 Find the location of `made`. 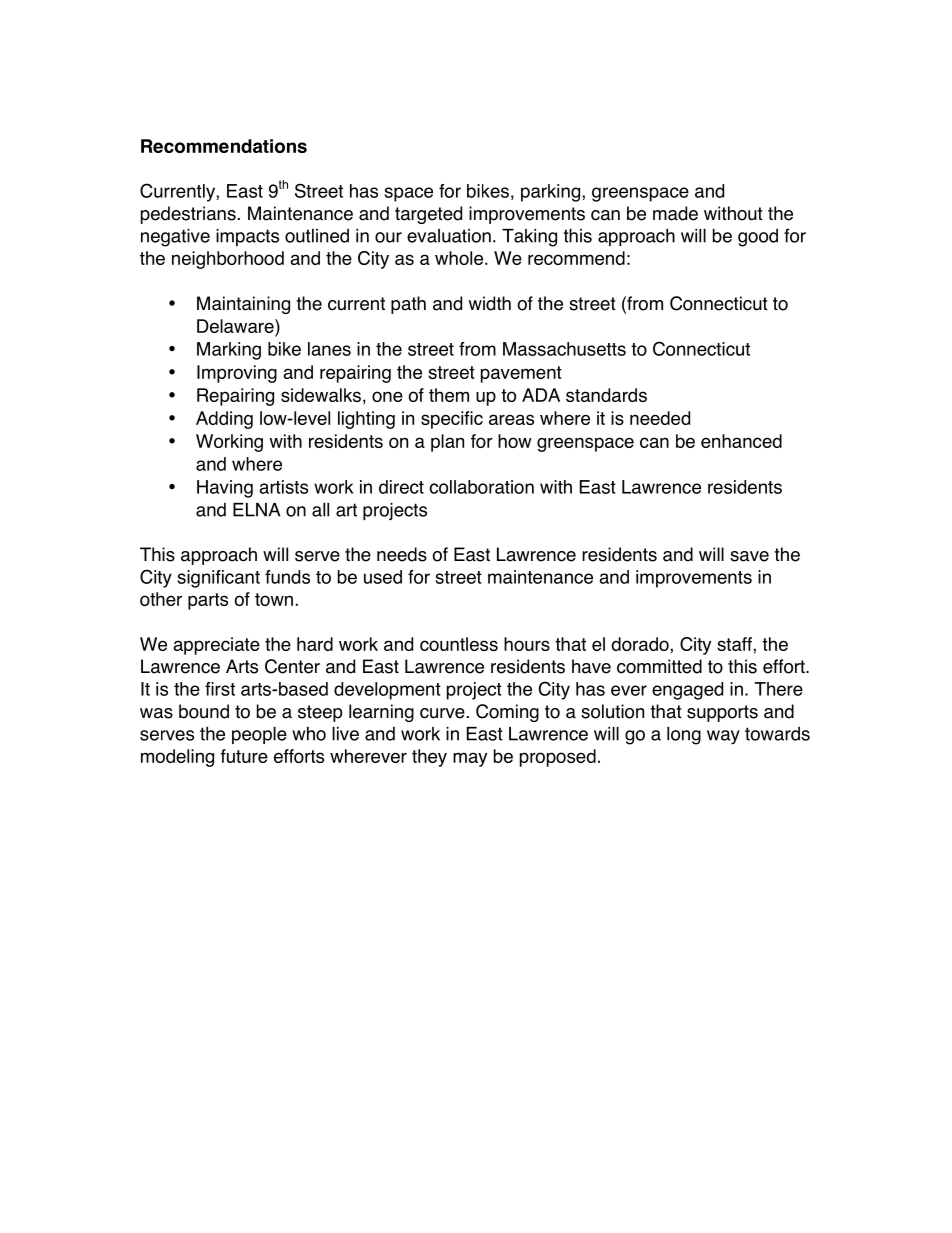

made is located at coordinates (675, 213).
